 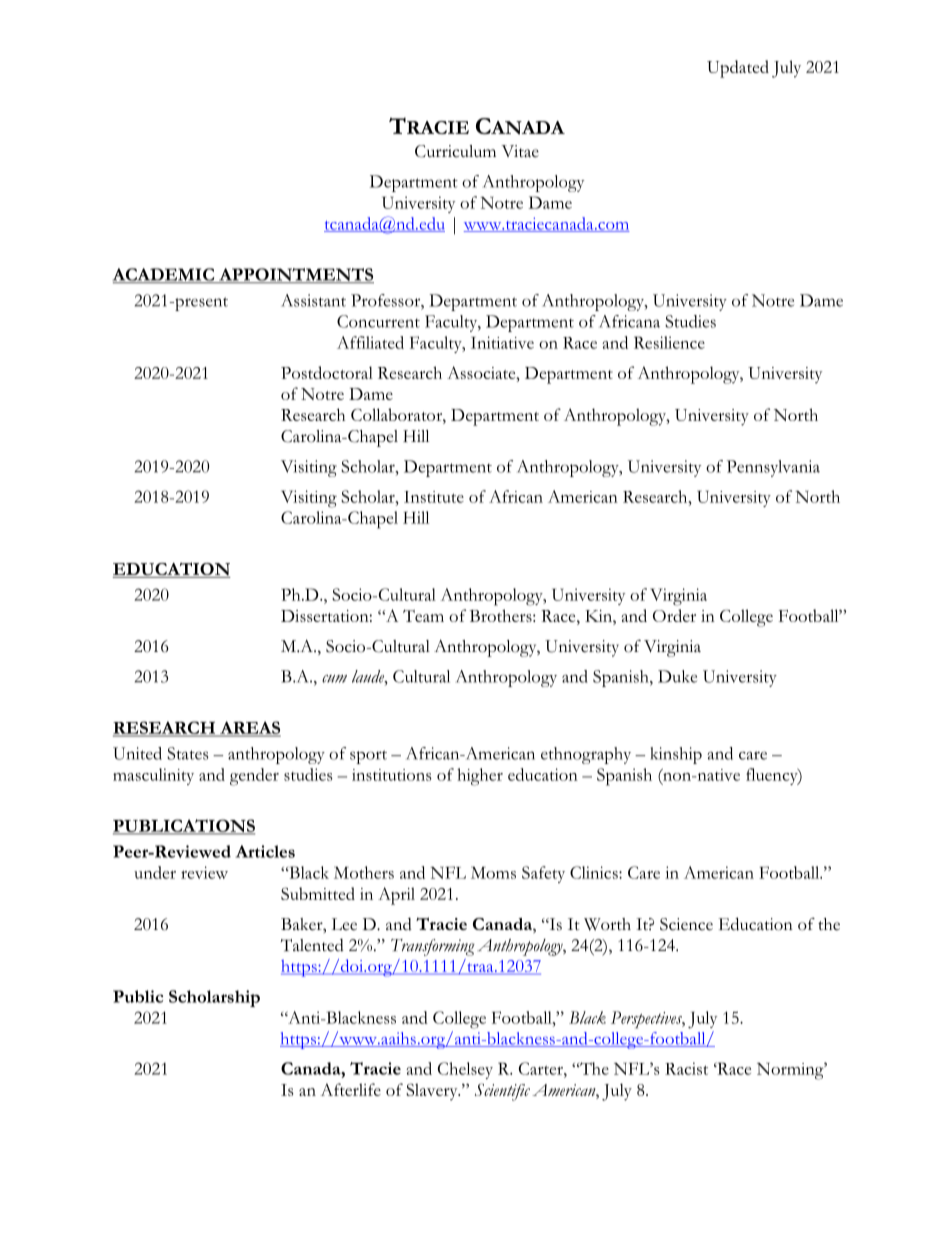 I want to click on Initiative, so click(x=502, y=342).
